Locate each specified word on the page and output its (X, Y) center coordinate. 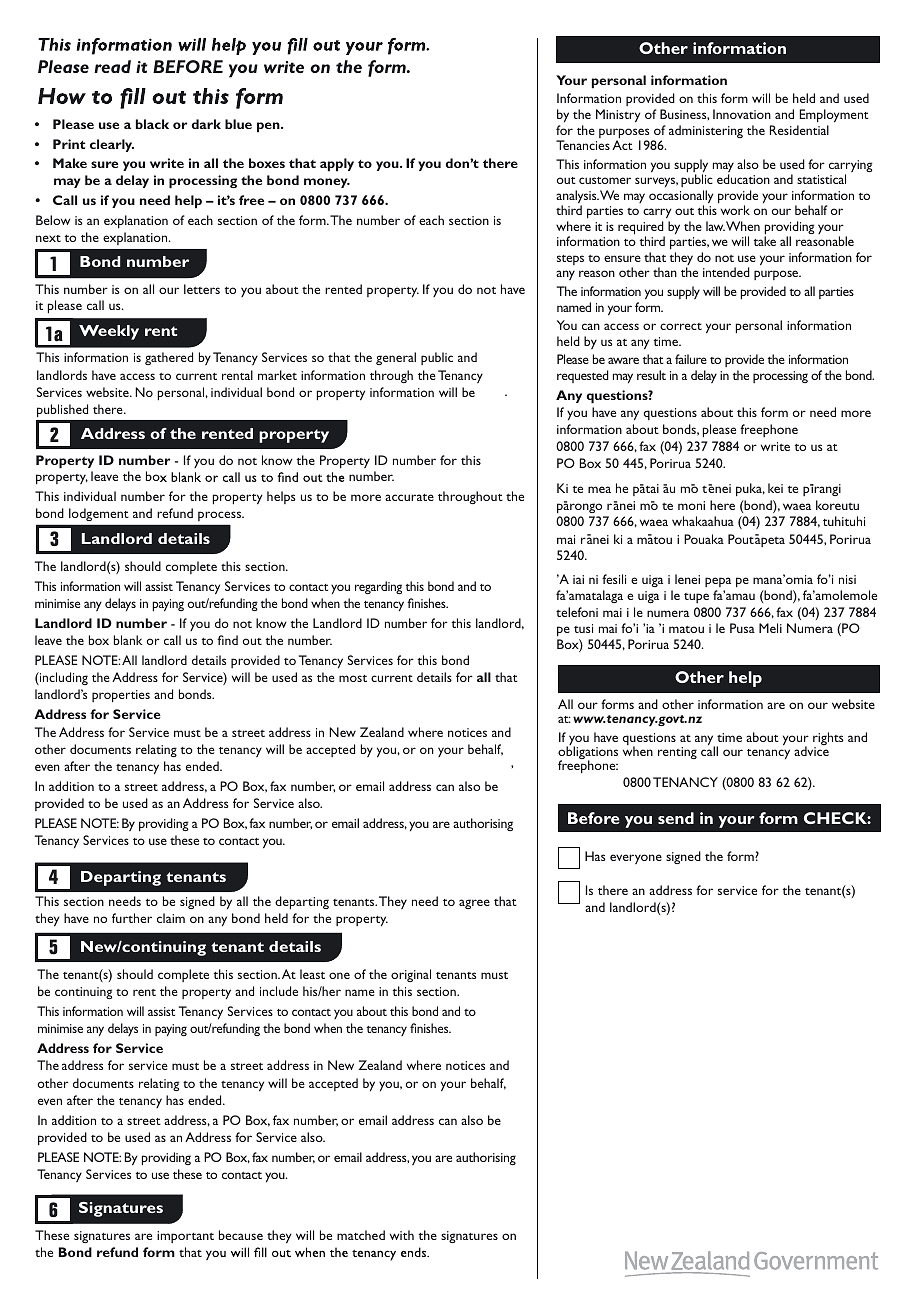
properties (121, 696)
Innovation (742, 114)
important (185, 1237)
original (411, 975)
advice (811, 750)
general (396, 358)
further (132, 918)
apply (337, 165)
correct (681, 326)
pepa (718, 582)
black (152, 124)
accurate (409, 497)
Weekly (109, 332)
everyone (636, 859)
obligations (588, 753)
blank (128, 640)
